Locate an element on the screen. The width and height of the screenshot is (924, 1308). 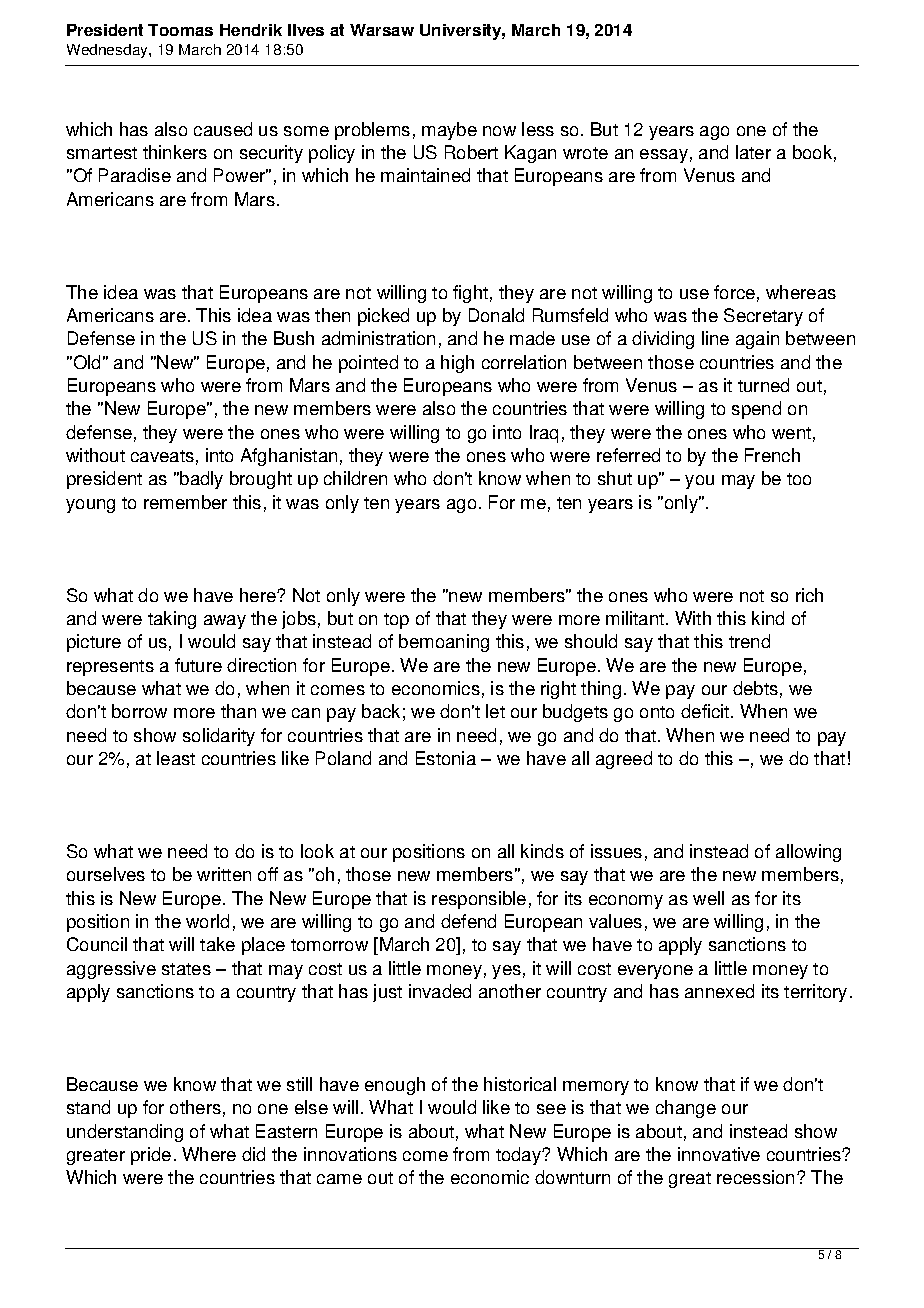
Hendrik is located at coordinates (251, 30).
